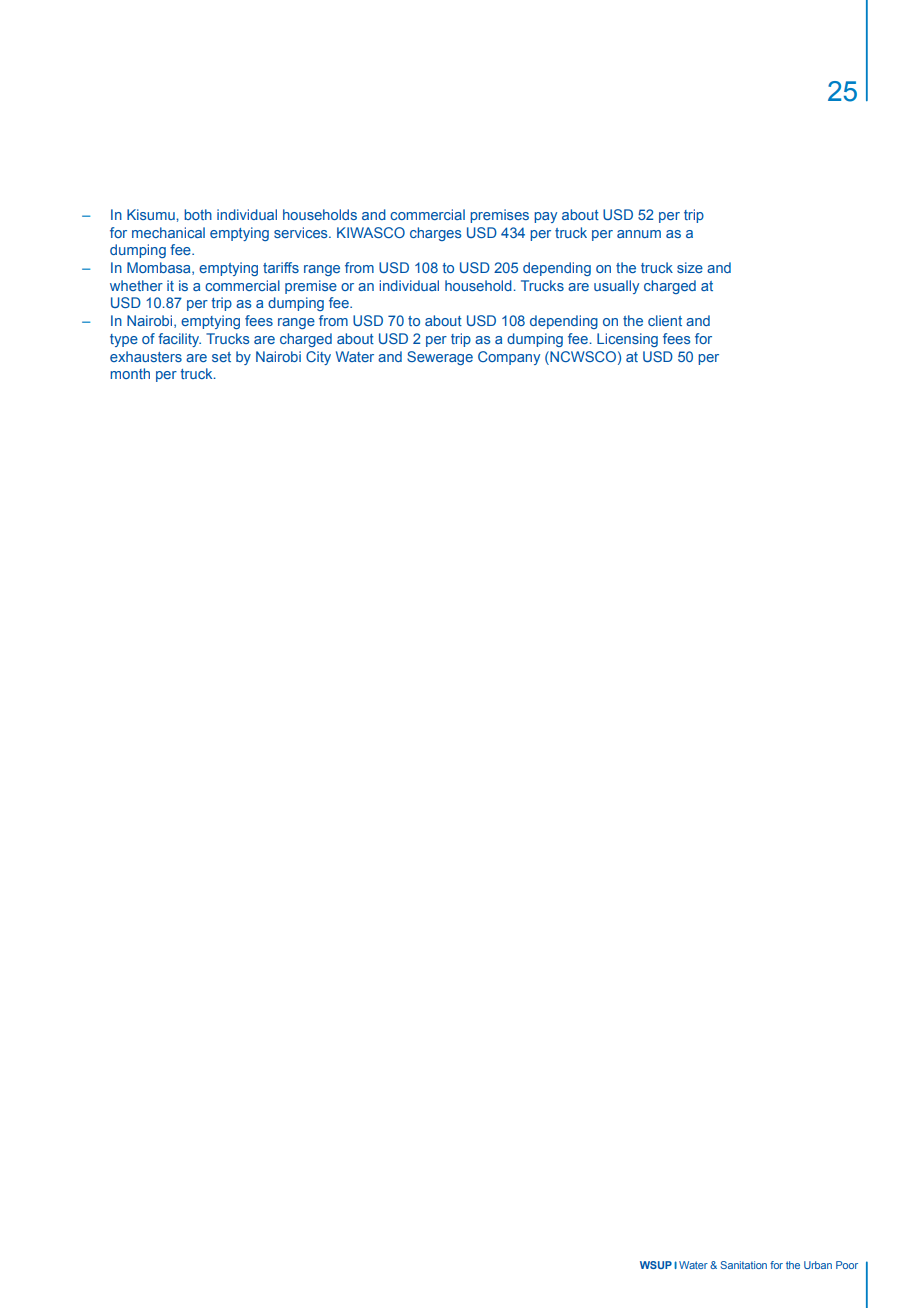 This page has height=1308, width=924. Describe the element at coordinates (690, 267) in the page. I see `size` at that location.
